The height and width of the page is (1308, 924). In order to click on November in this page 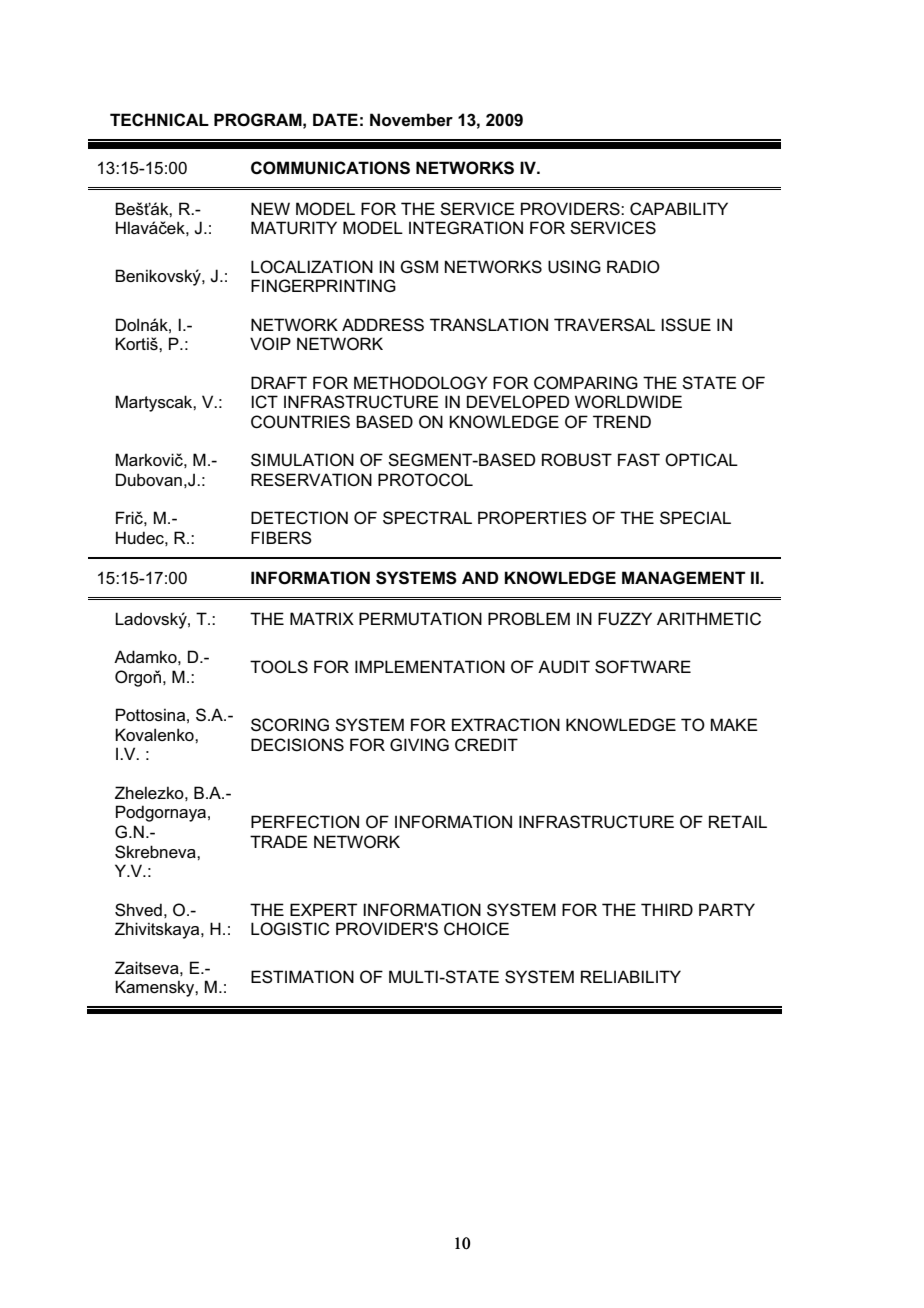, I will do `click(411, 120)`.
